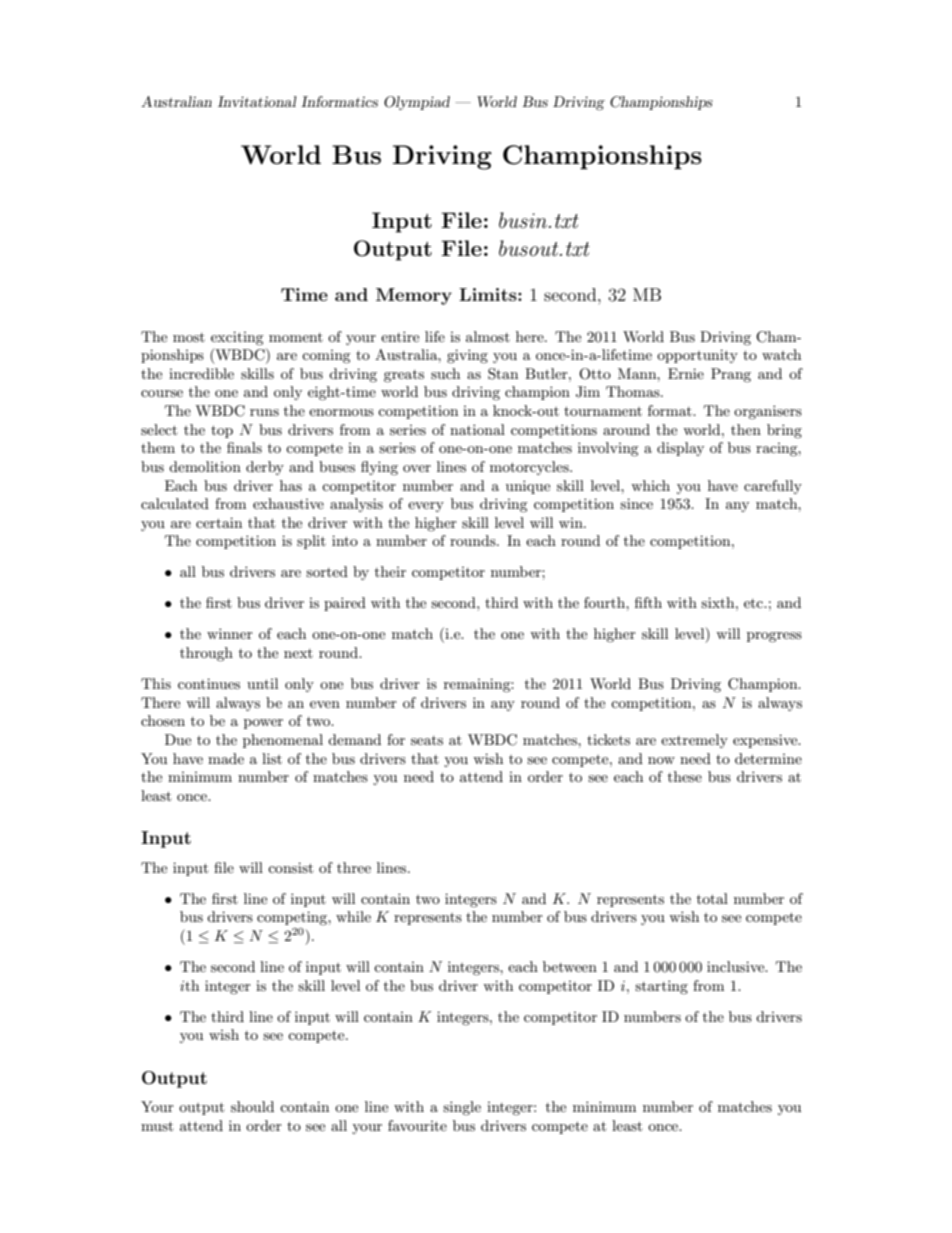 The height and width of the screenshot is (1233, 952). What do you see at coordinates (697, 356) in the screenshot?
I see `opportunity` at bounding box center [697, 356].
